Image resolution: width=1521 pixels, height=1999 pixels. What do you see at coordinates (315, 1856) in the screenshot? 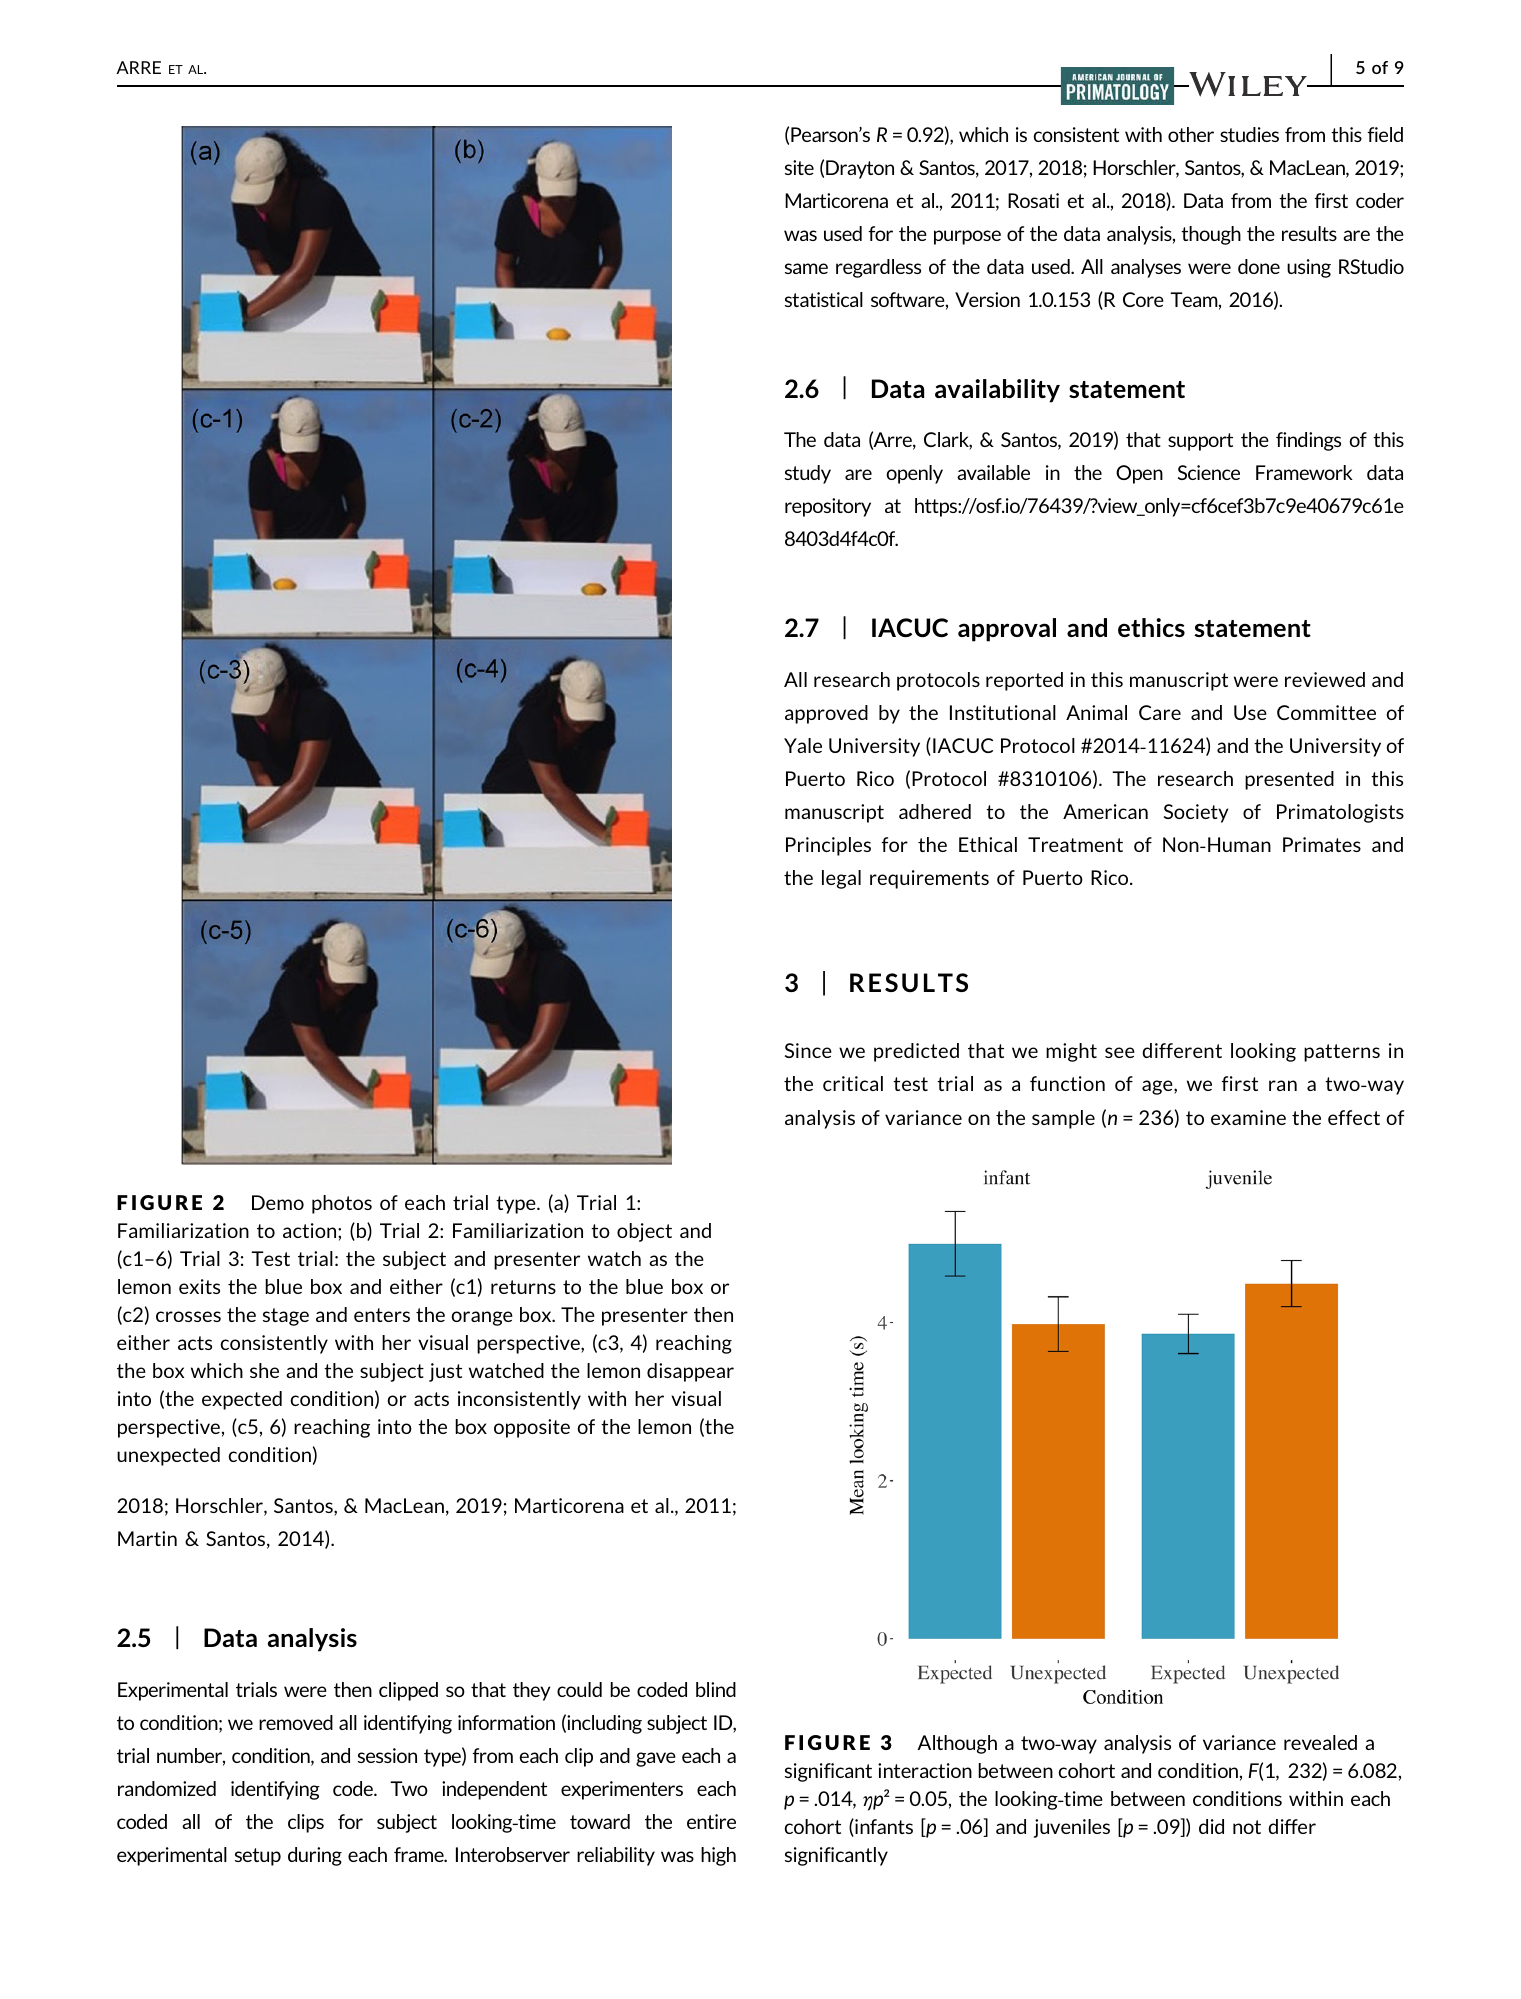
I see `during` at bounding box center [315, 1856].
